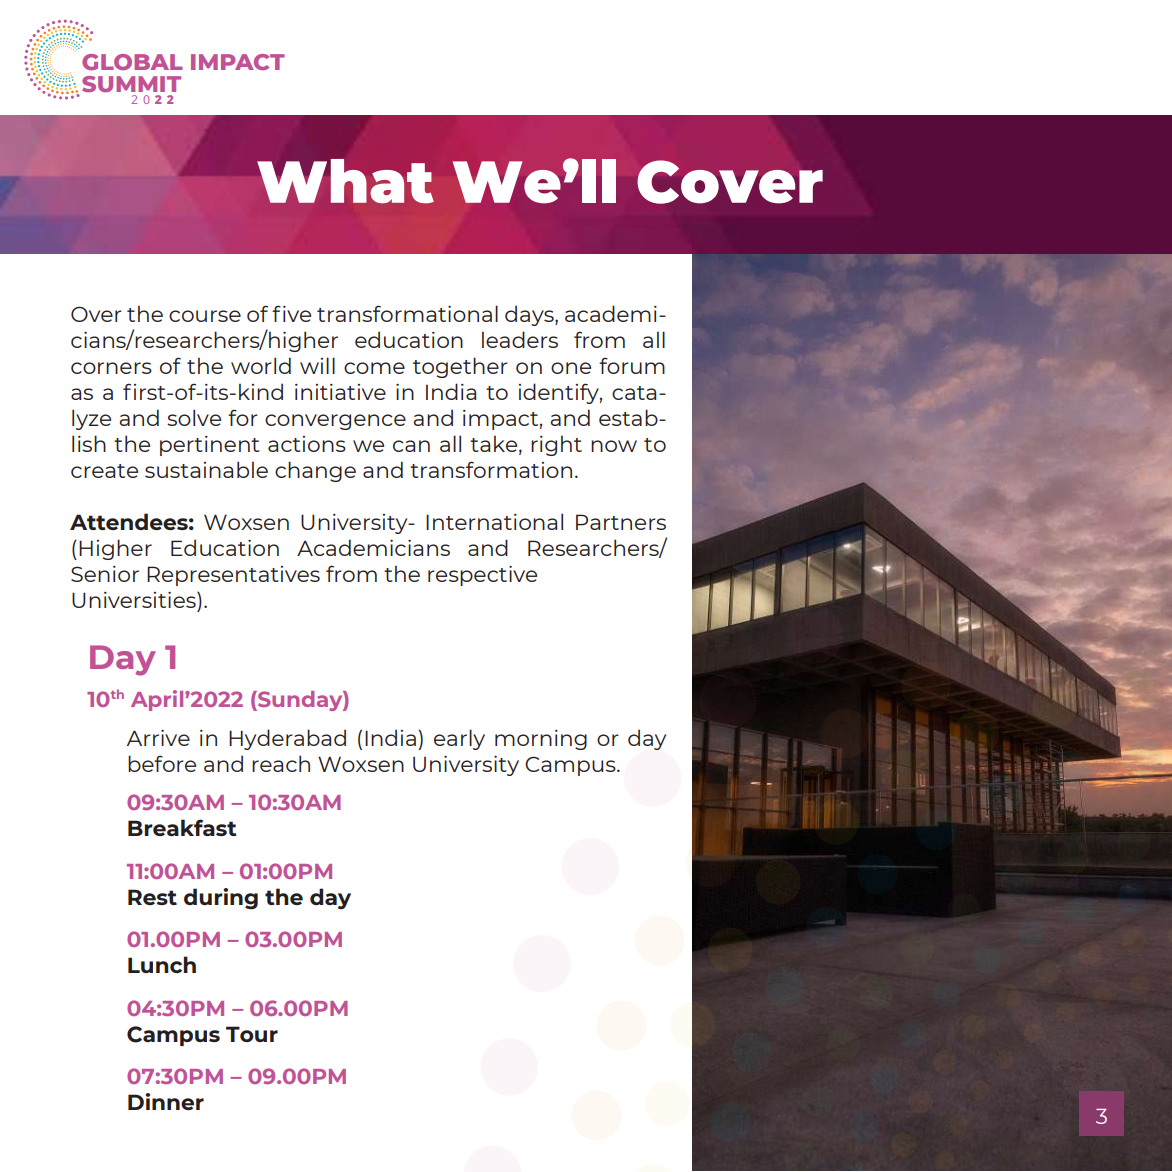 The width and height of the page is (1172, 1172). What do you see at coordinates (556, 445) in the page?
I see `right` at bounding box center [556, 445].
